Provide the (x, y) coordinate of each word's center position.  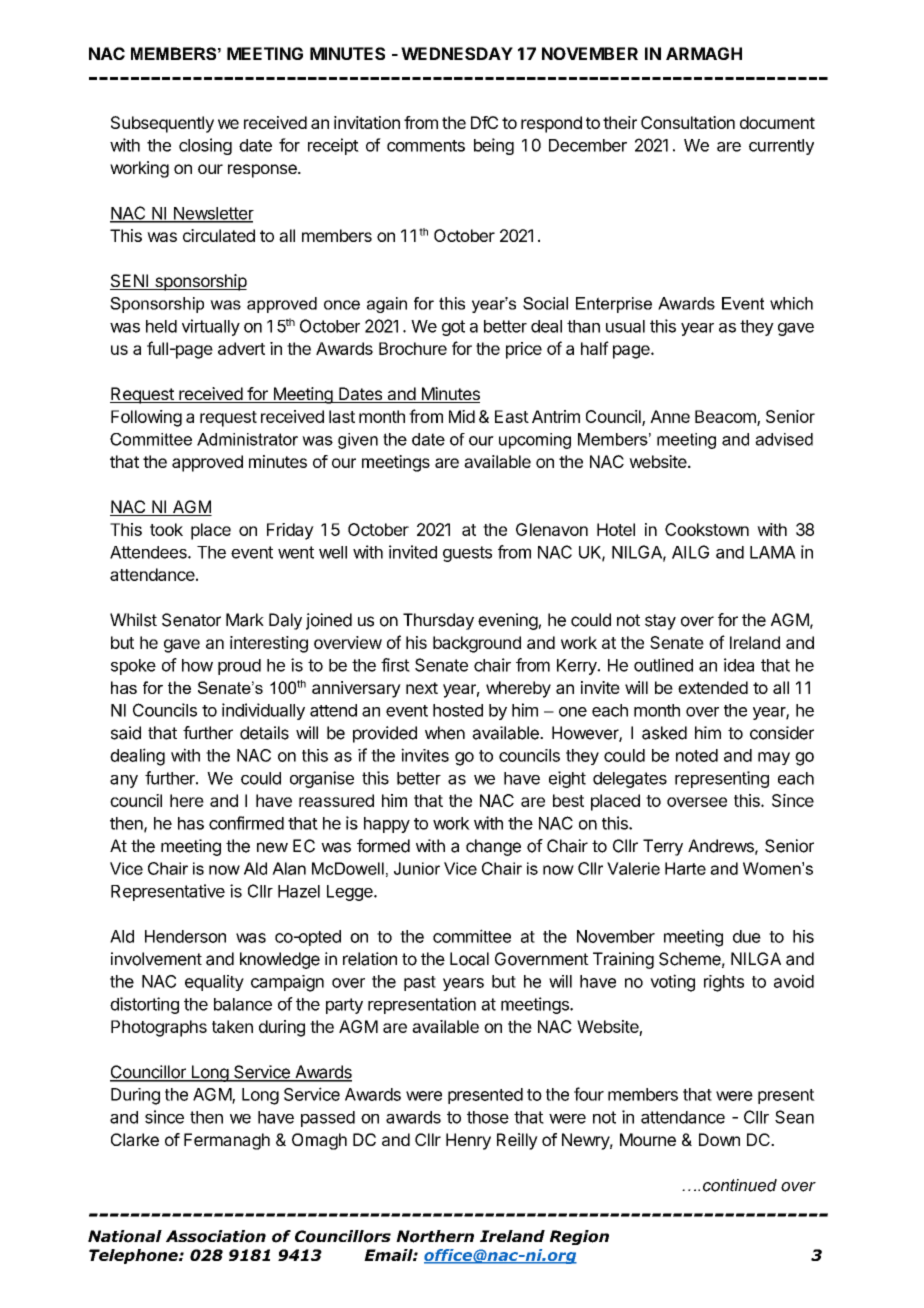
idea (739, 665)
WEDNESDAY (457, 53)
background (477, 644)
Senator (191, 620)
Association (216, 1236)
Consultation (688, 122)
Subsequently (162, 124)
